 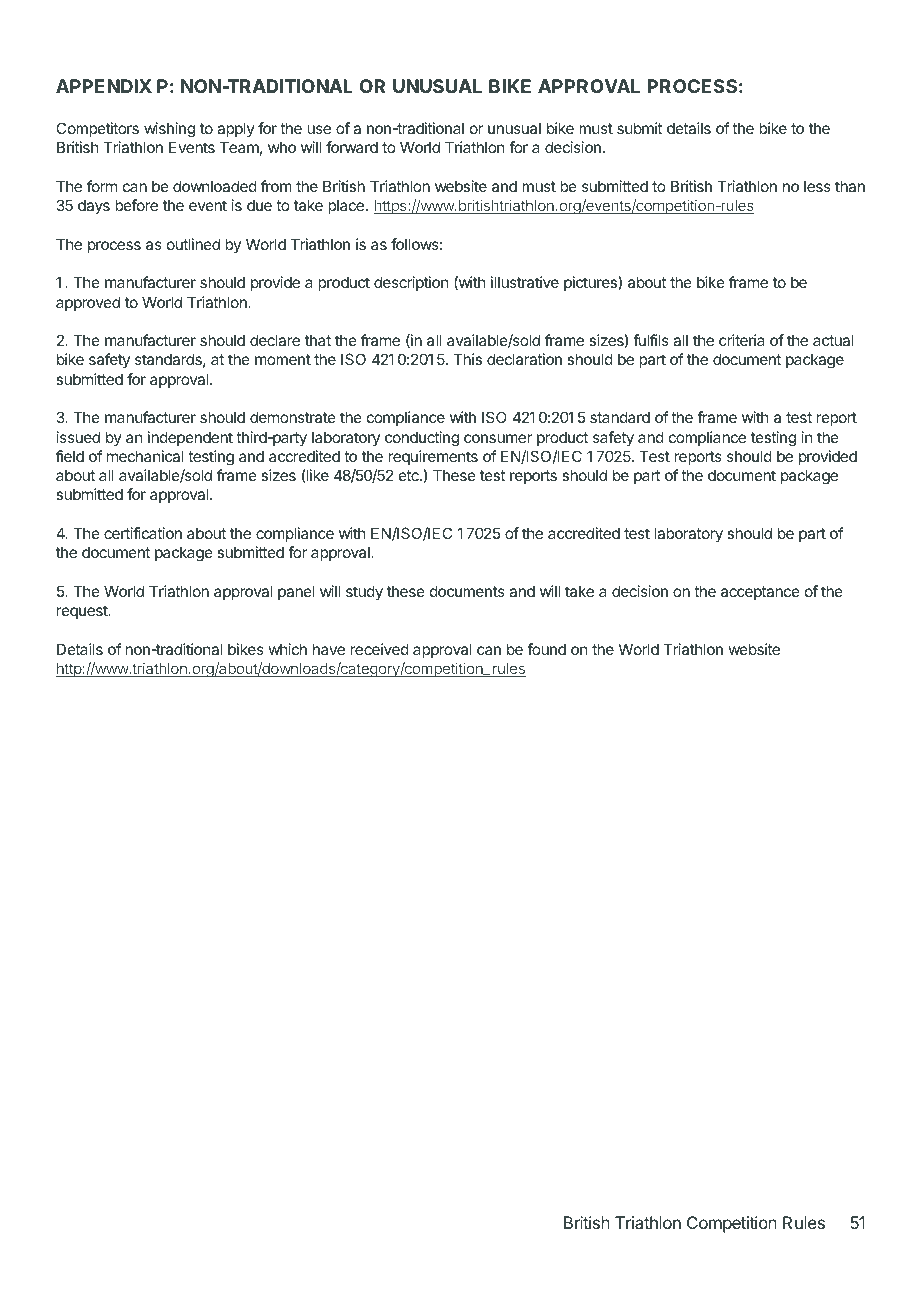 I want to click on certification, so click(x=143, y=533).
